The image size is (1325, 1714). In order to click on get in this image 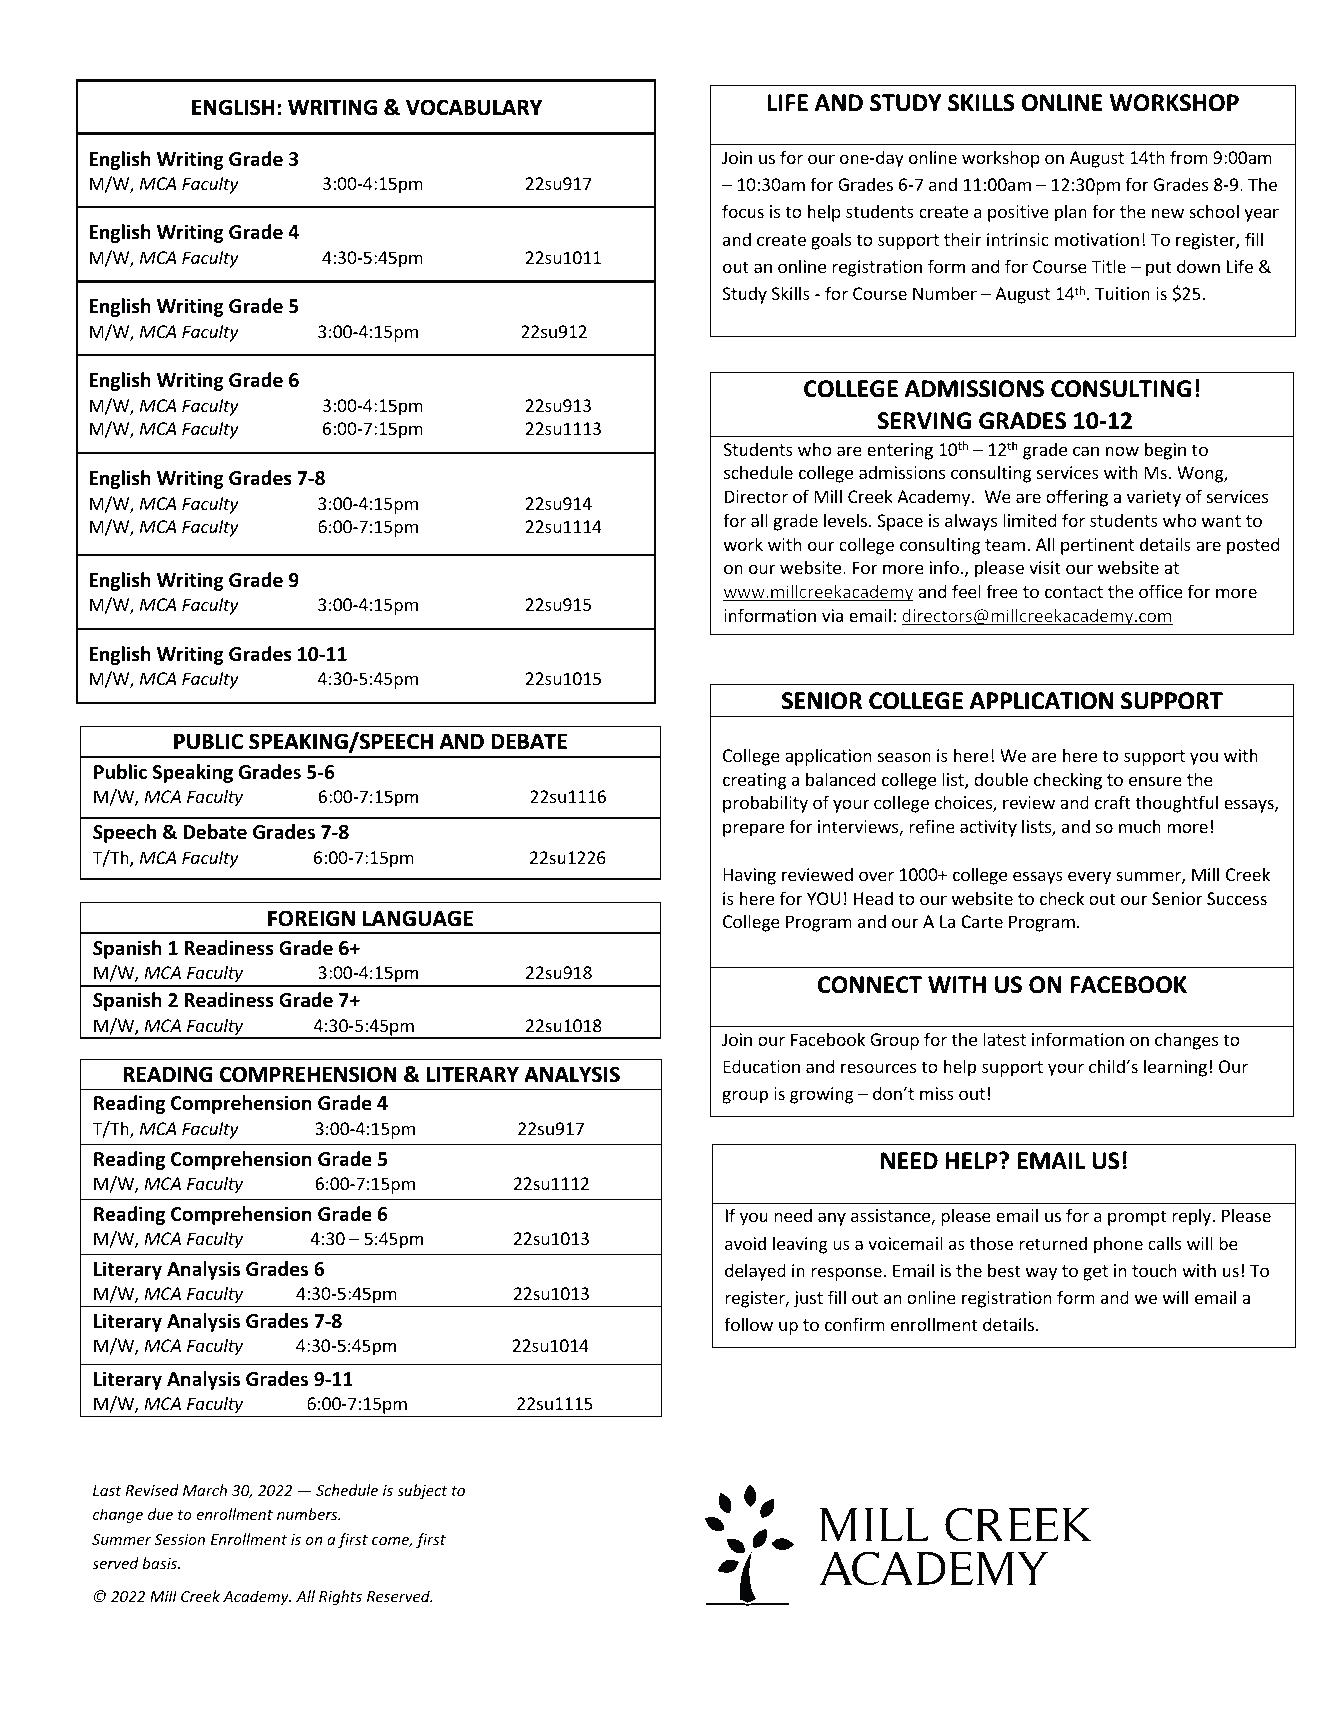, I will do `click(1095, 1273)`.
